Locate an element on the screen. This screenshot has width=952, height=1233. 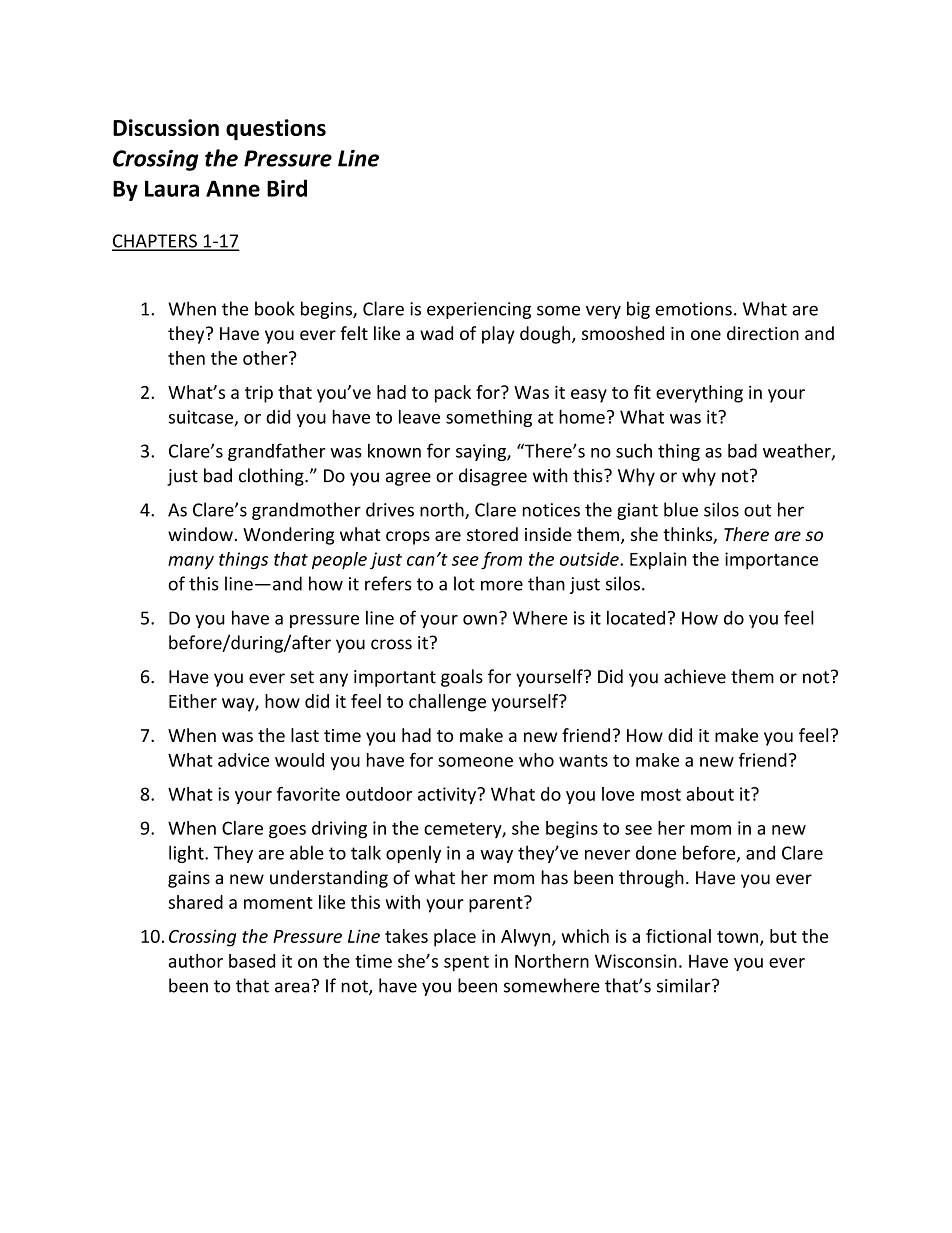
Anne is located at coordinates (233, 188).
